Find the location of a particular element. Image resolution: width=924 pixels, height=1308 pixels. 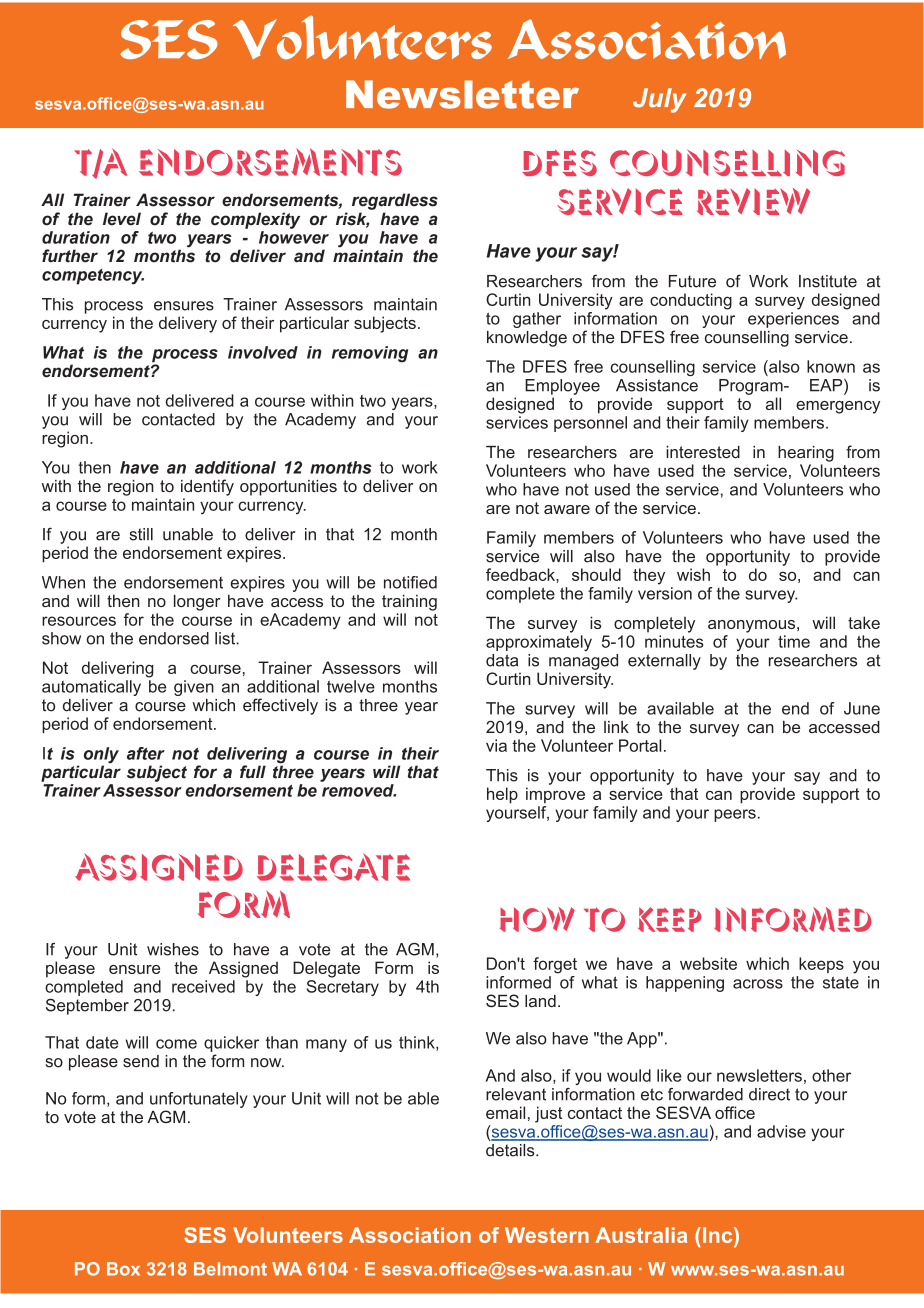

review is located at coordinates (753, 201).
